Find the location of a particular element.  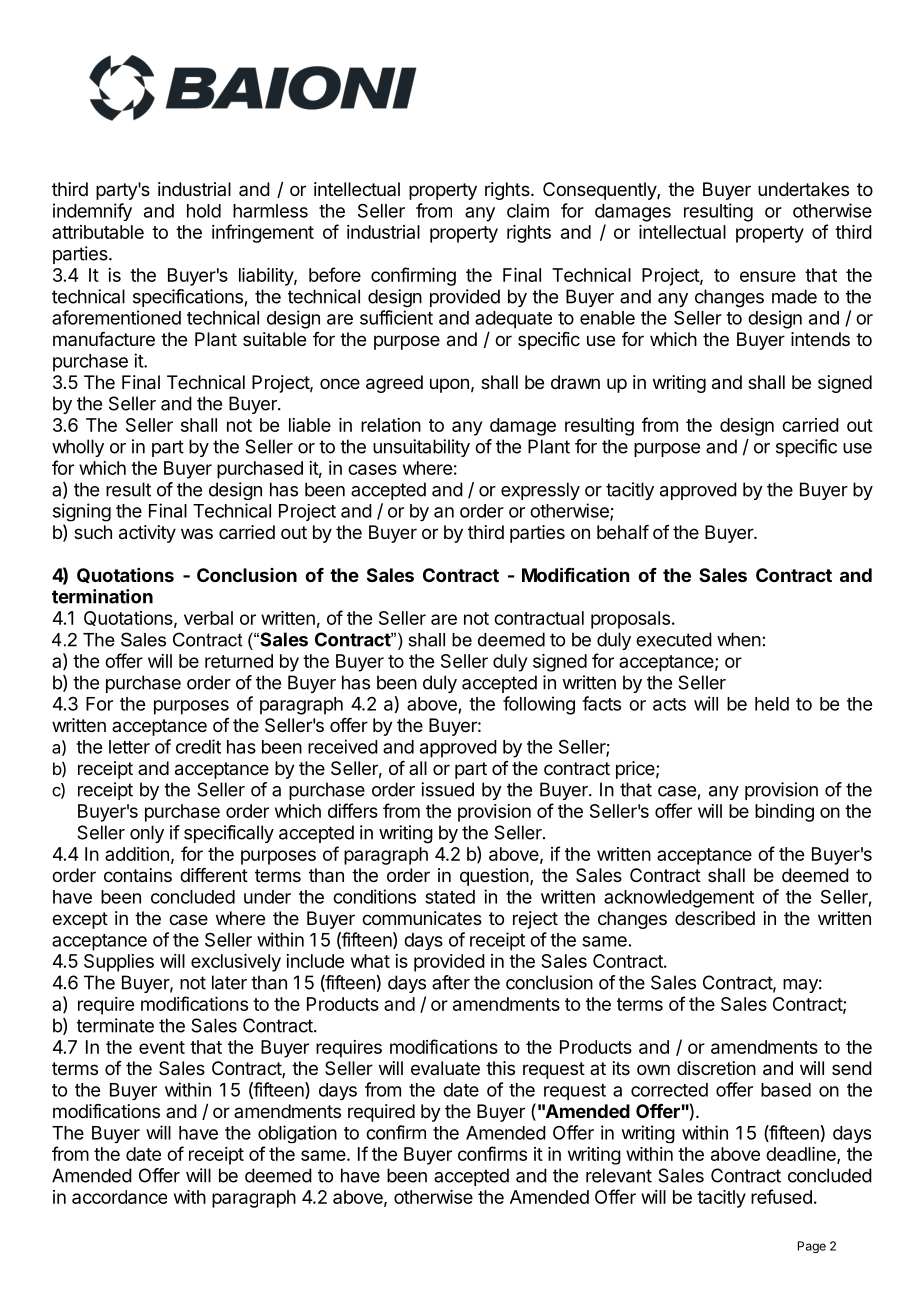

intends is located at coordinates (820, 339).
